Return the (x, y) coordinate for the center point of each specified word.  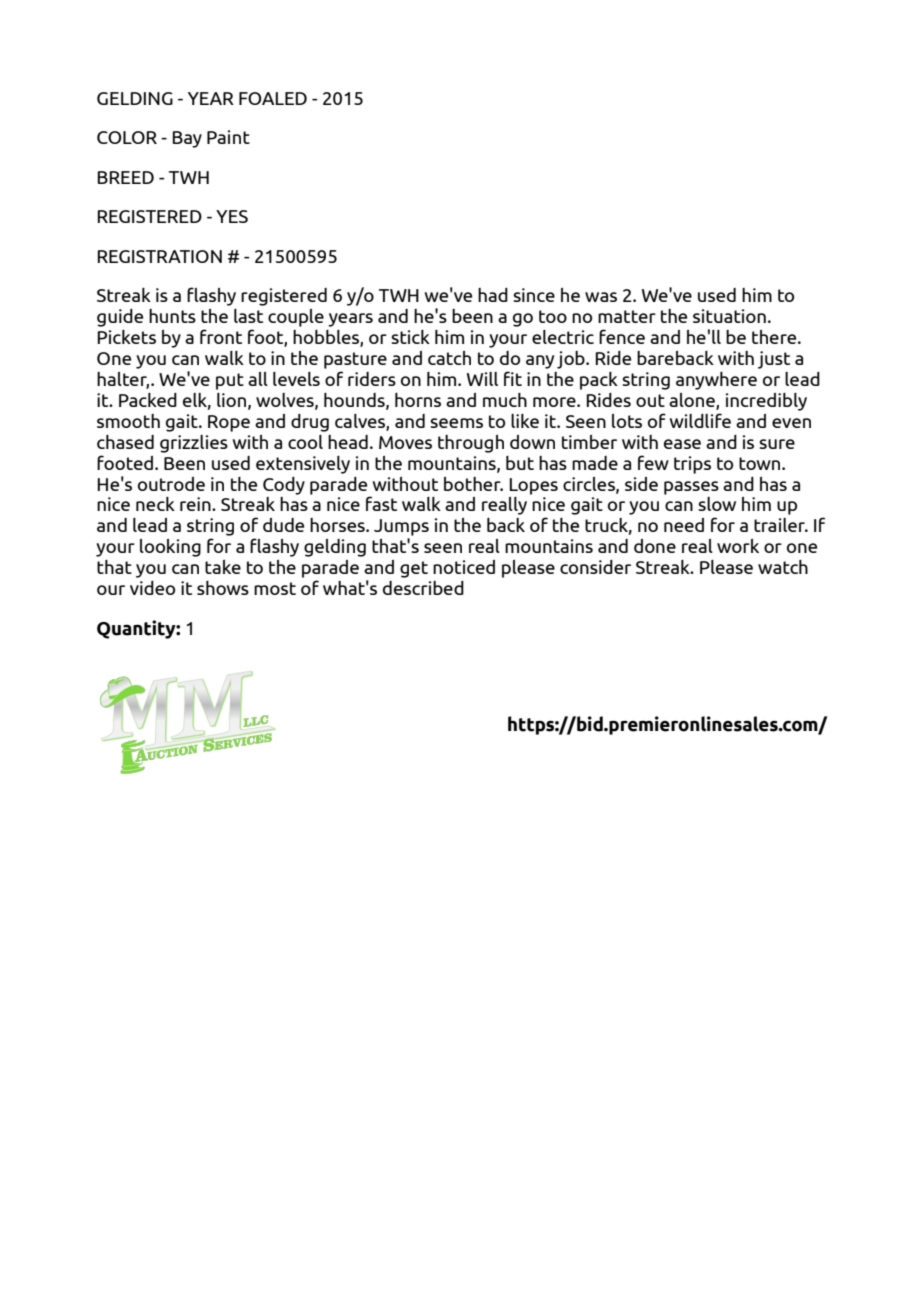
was (601, 297)
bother (473, 484)
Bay (187, 139)
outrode (171, 484)
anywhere (716, 381)
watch (783, 567)
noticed (464, 567)
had (493, 295)
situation (729, 316)
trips (692, 465)
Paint (228, 137)
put (230, 381)
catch (449, 358)
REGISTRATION (159, 256)
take (223, 567)
